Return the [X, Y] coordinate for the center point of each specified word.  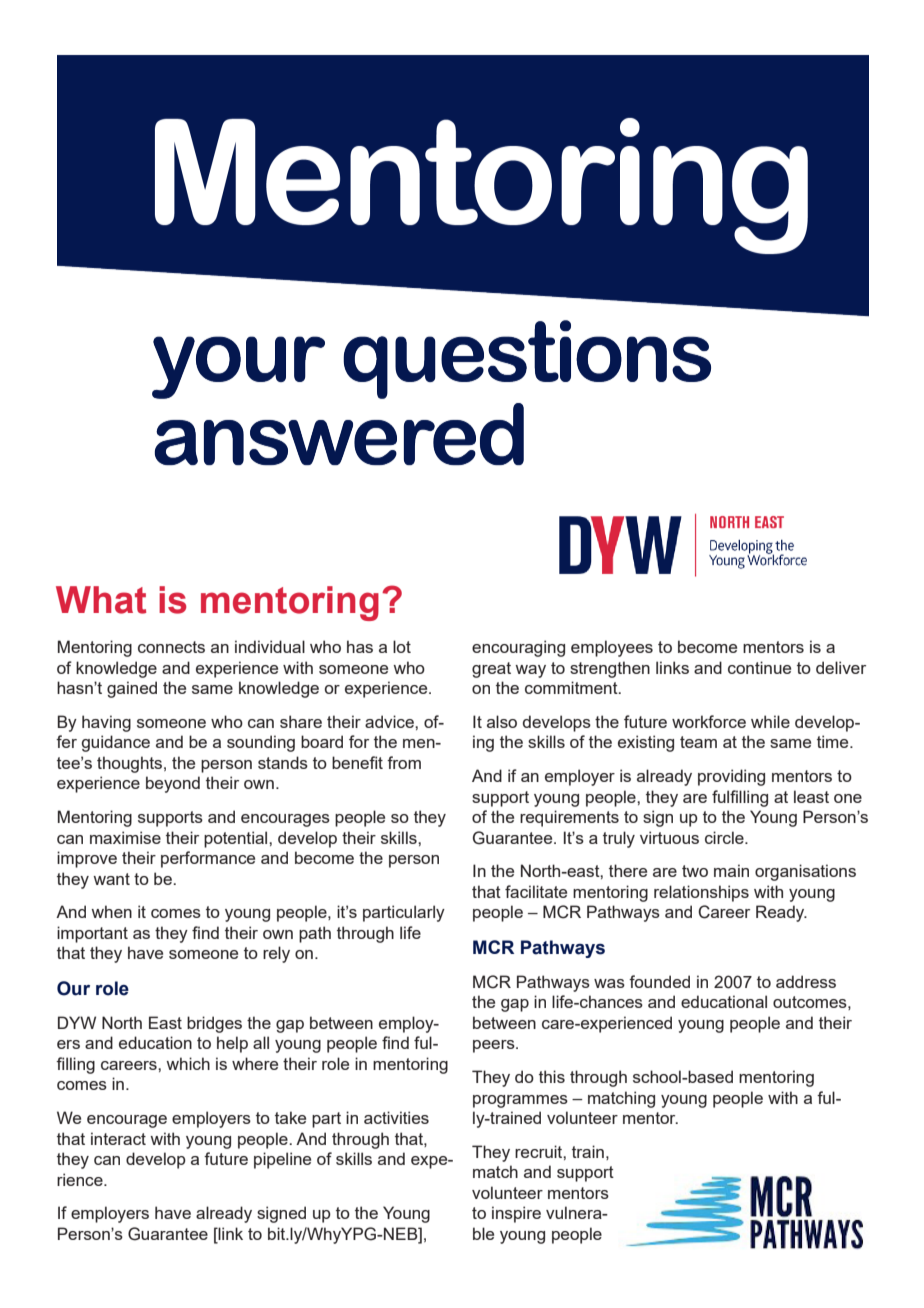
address [806, 981]
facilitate [536, 891]
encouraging [518, 648]
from [404, 762]
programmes [520, 1101]
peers [495, 1046]
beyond [173, 784]
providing [731, 777]
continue [759, 667]
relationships [701, 893]
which [188, 1063]
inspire [516, 1214]
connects [171, 647]
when [111, 911]
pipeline [282, 1160]
